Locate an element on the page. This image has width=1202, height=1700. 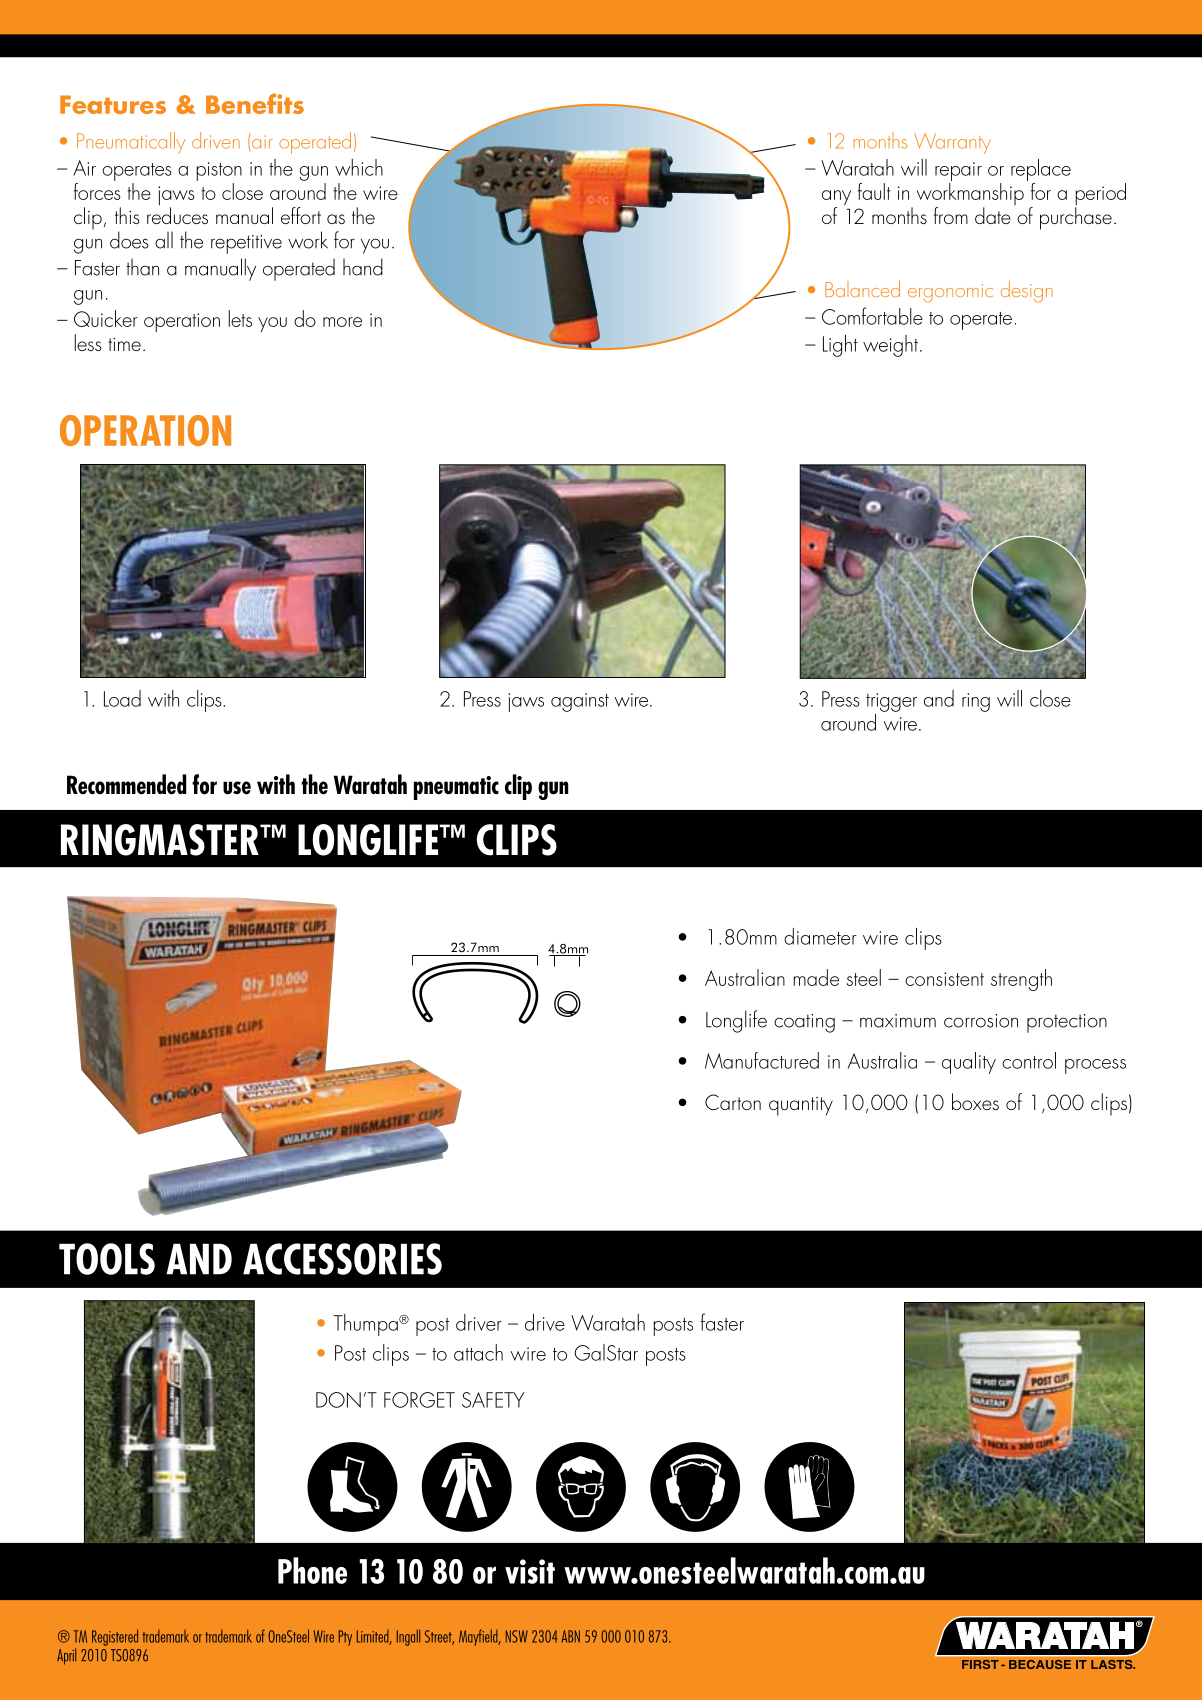
piston is located at coordinates (219, 171).
